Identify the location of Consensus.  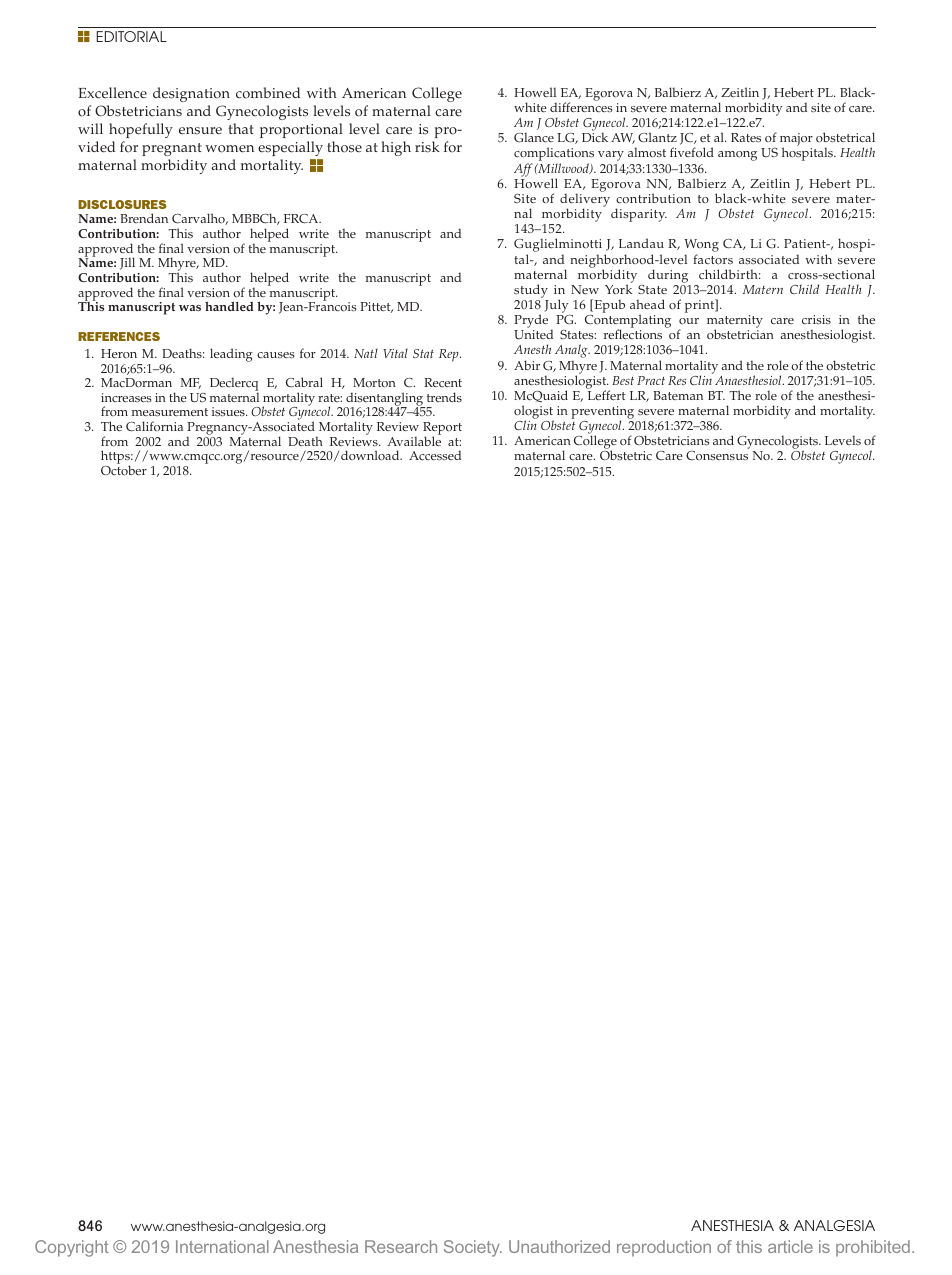
(717, 456).
